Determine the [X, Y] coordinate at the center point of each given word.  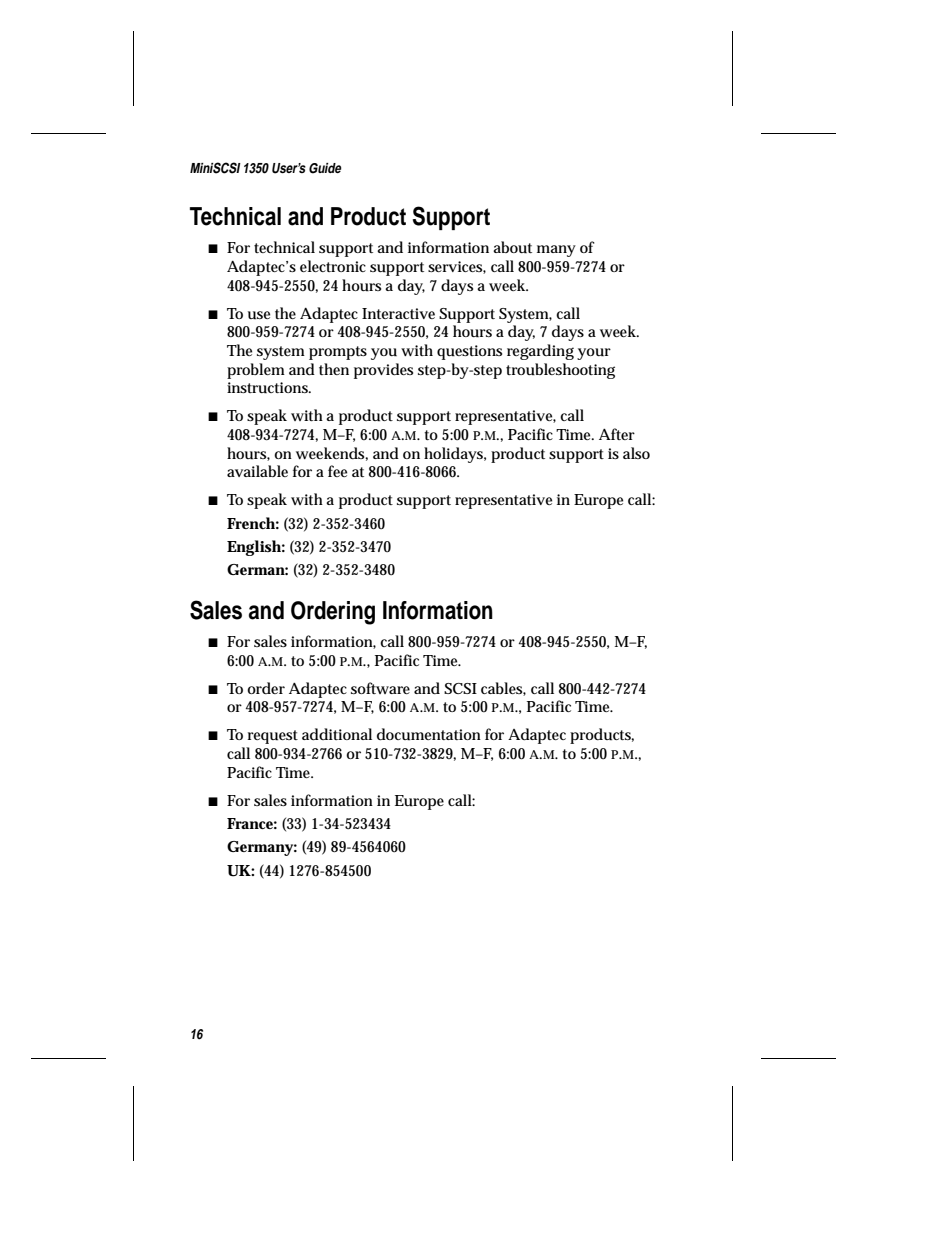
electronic [333, 266]
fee [337, 471]
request [273, 737]
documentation [429, 734]
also [636, 453]
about [512, 247]
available [257, 471]
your [594, 354]
